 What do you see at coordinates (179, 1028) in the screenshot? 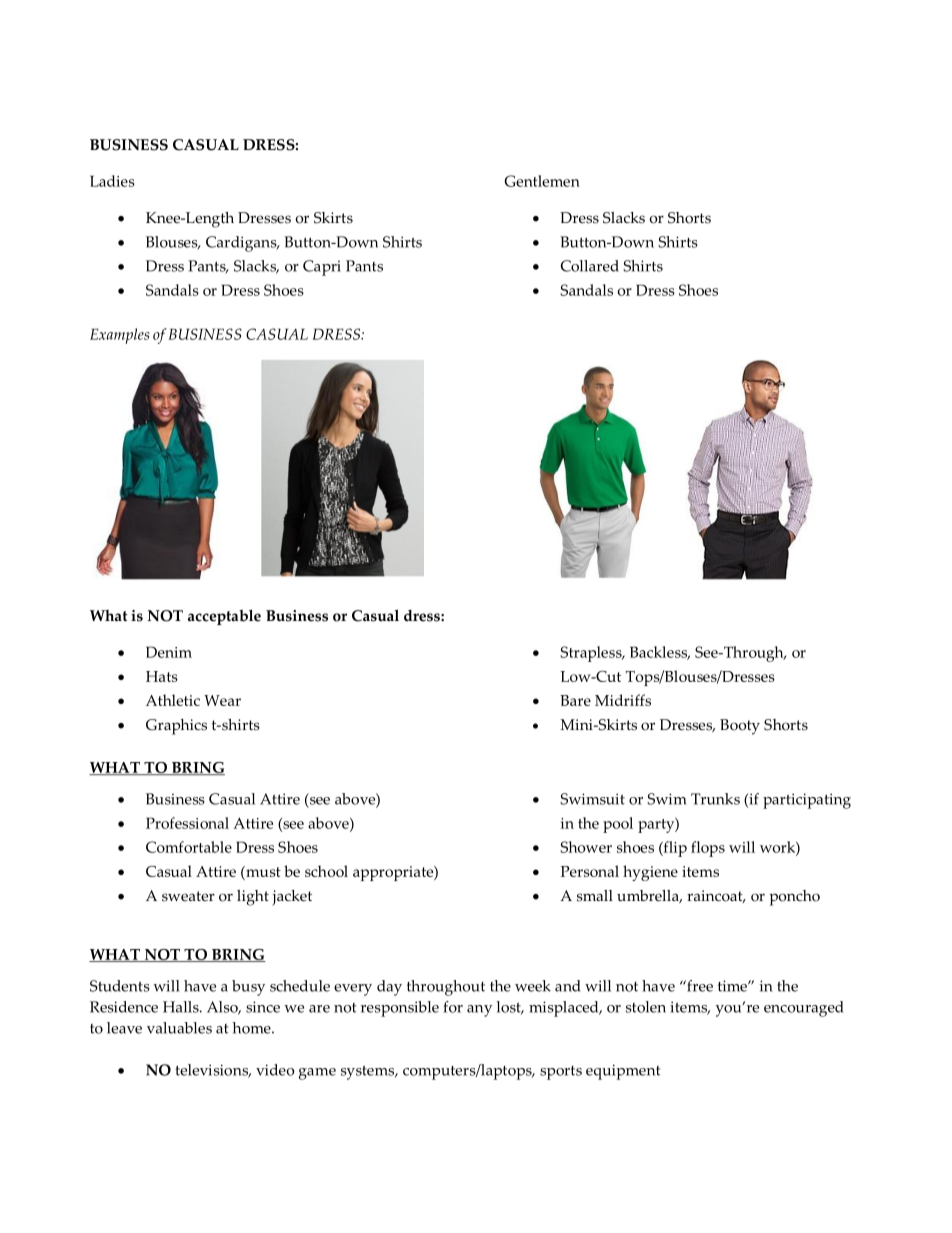
I see `valuables` at bounding box center [179, 1028].
